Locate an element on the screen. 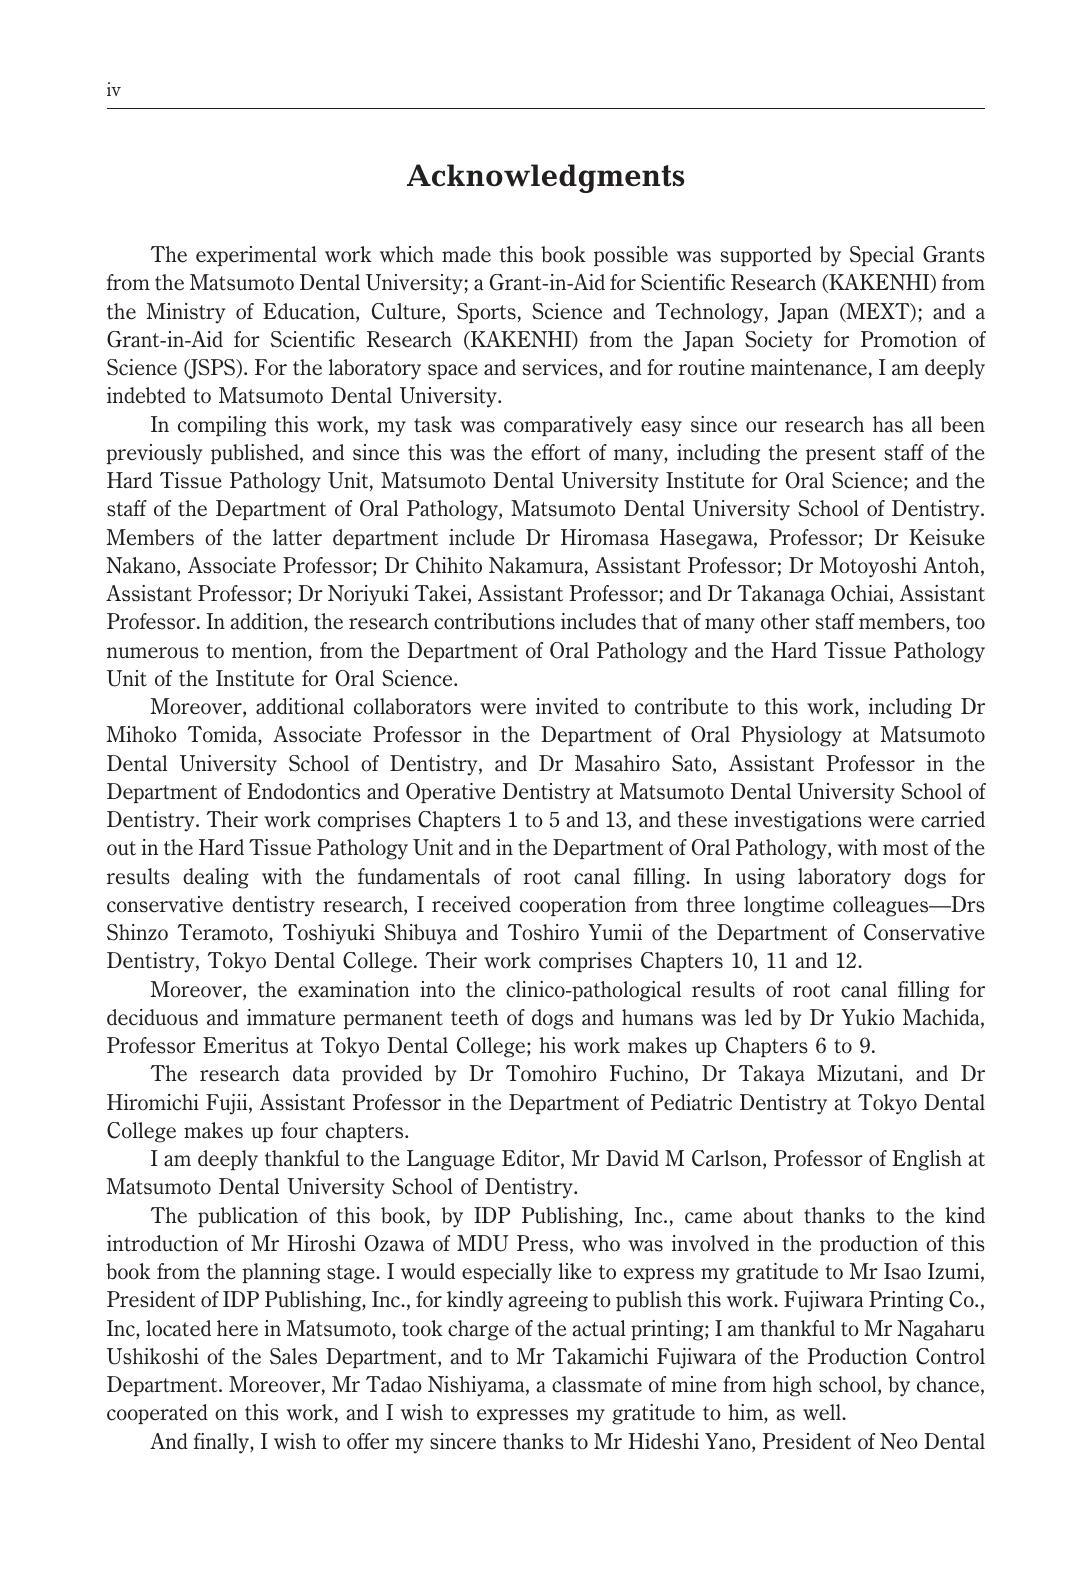 This screenshot has height=1582, width=1092. English is located at coordinates (927, 1160).
